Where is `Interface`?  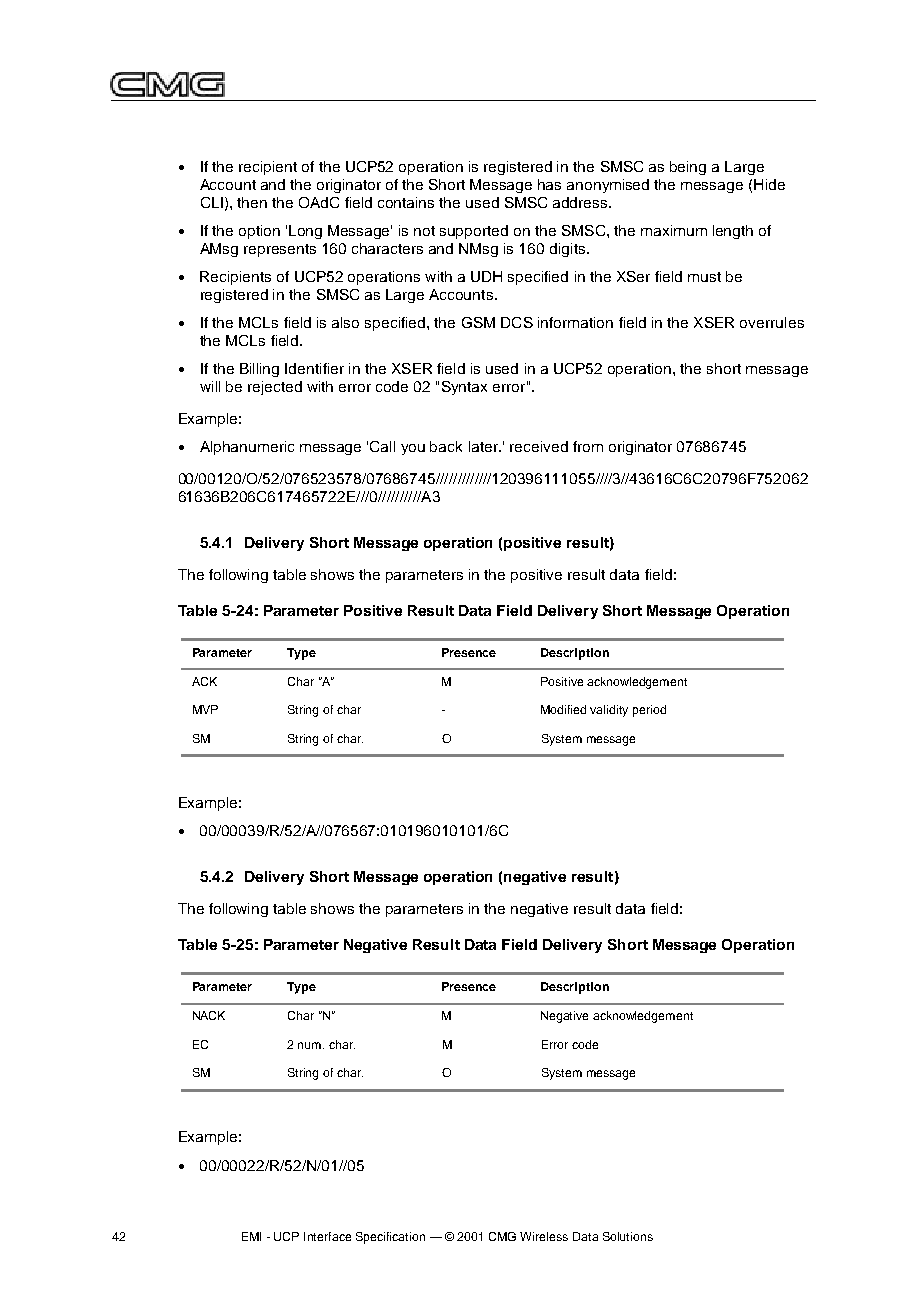
Interface is located at coordinates (327, 1236).
